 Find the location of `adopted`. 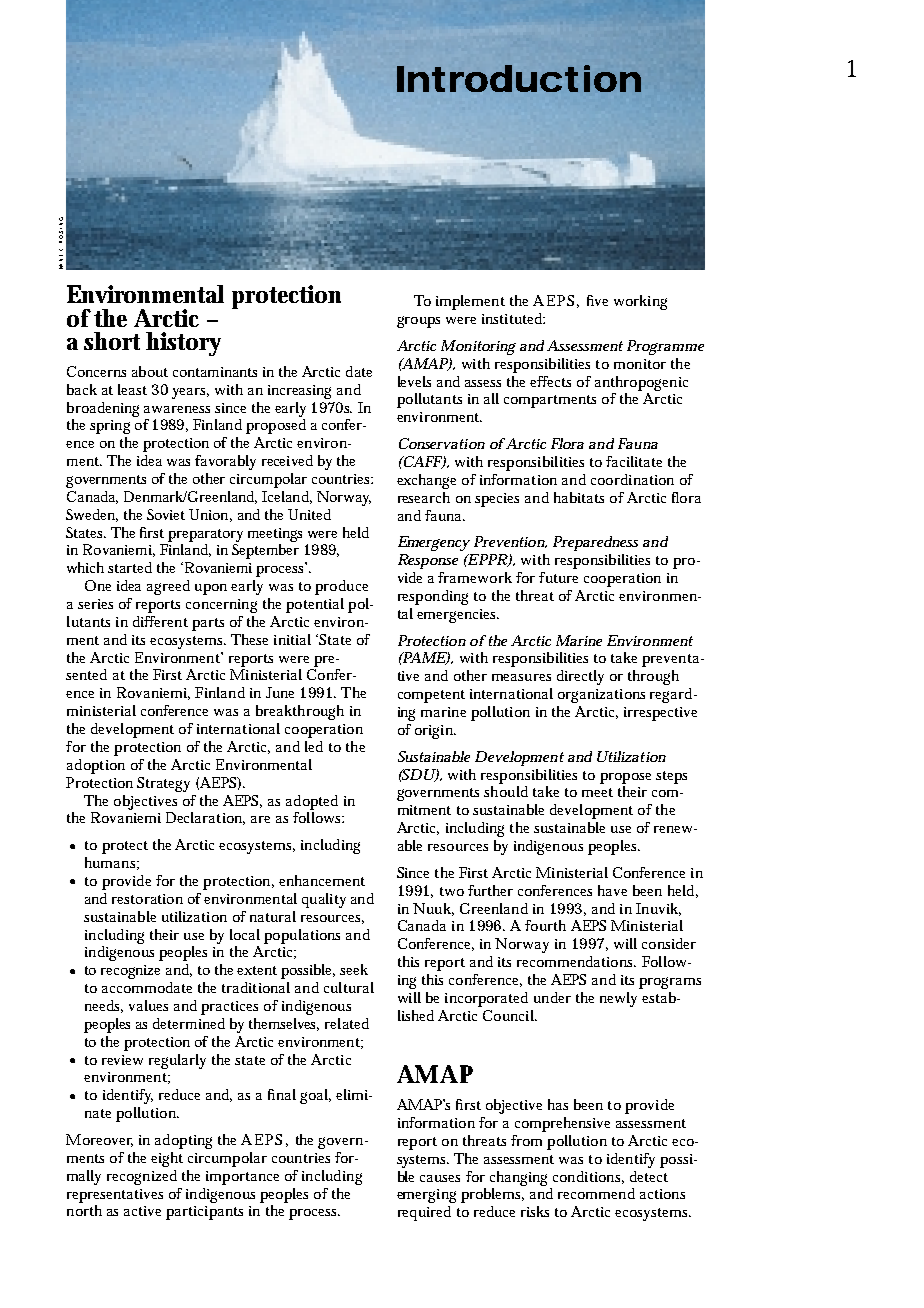

adopted is located at coordinates (312, 802).
